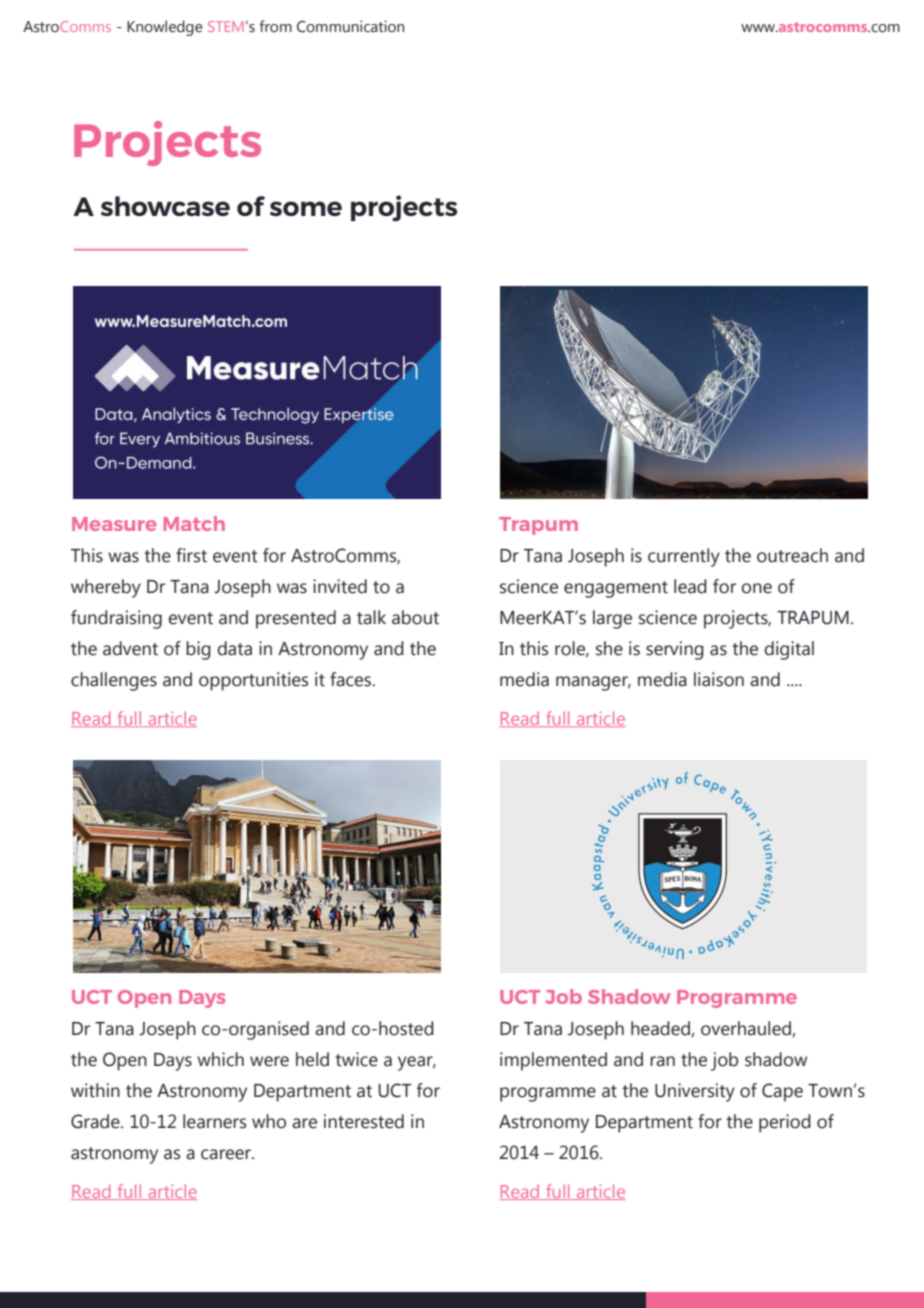 The width and height of the document is (924, 1308). Describe the element at coordinates (114, 681) in the document. I see `challenges` at that location.
